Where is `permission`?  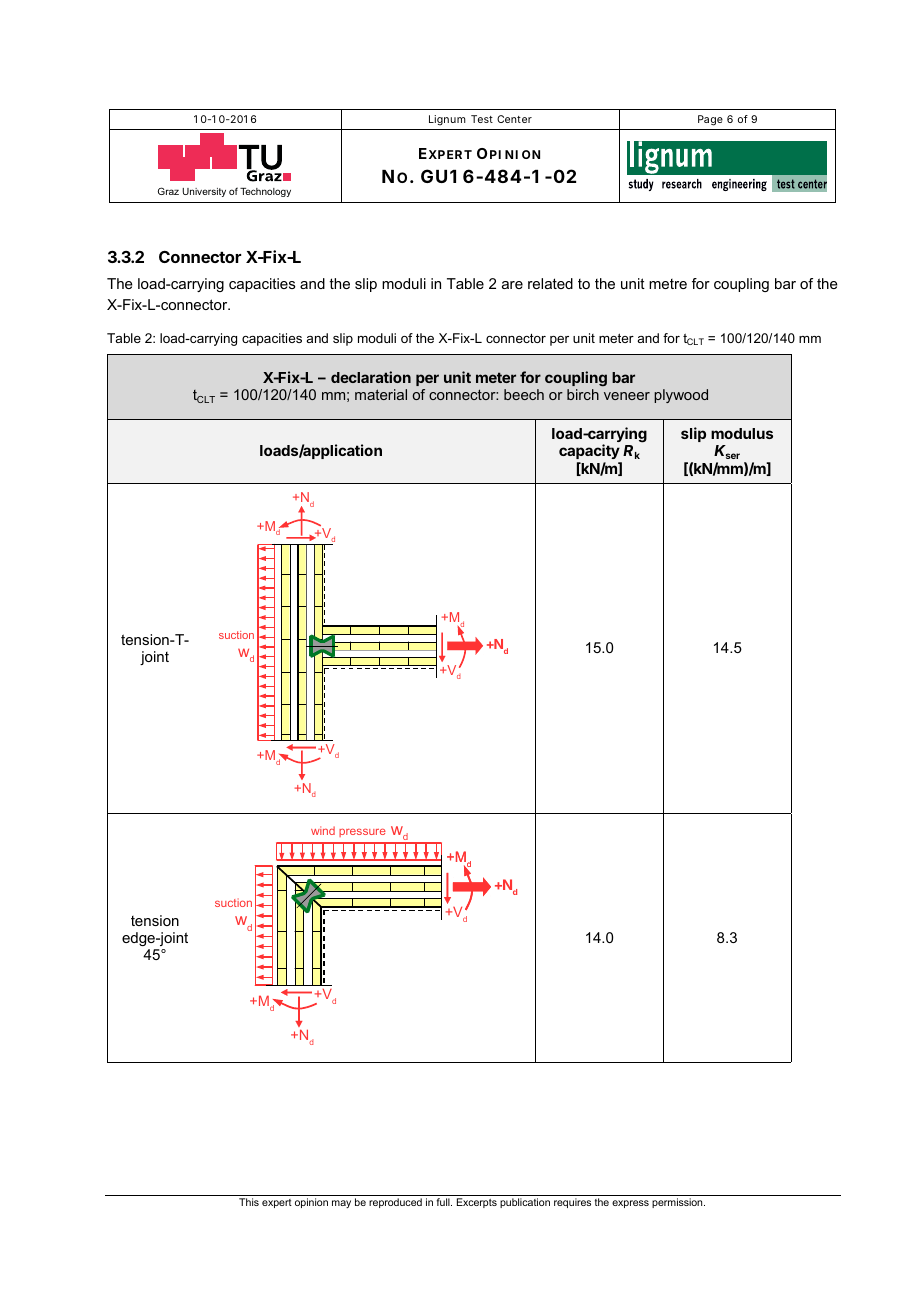 permission is located at coordinates (678, 1203).
